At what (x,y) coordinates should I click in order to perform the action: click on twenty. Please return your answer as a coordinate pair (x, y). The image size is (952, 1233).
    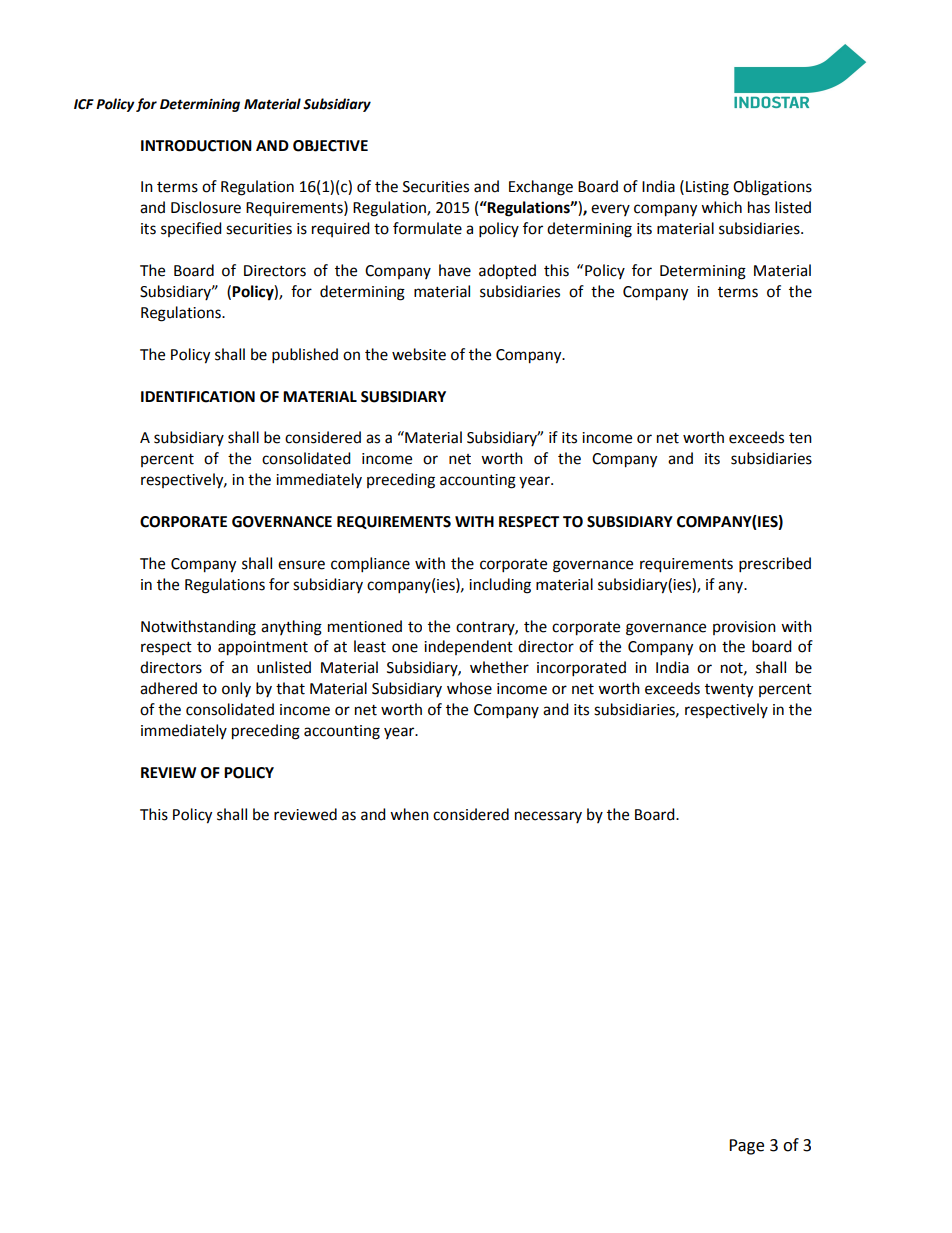
    Looking at the image, I should click on (729, 691).
